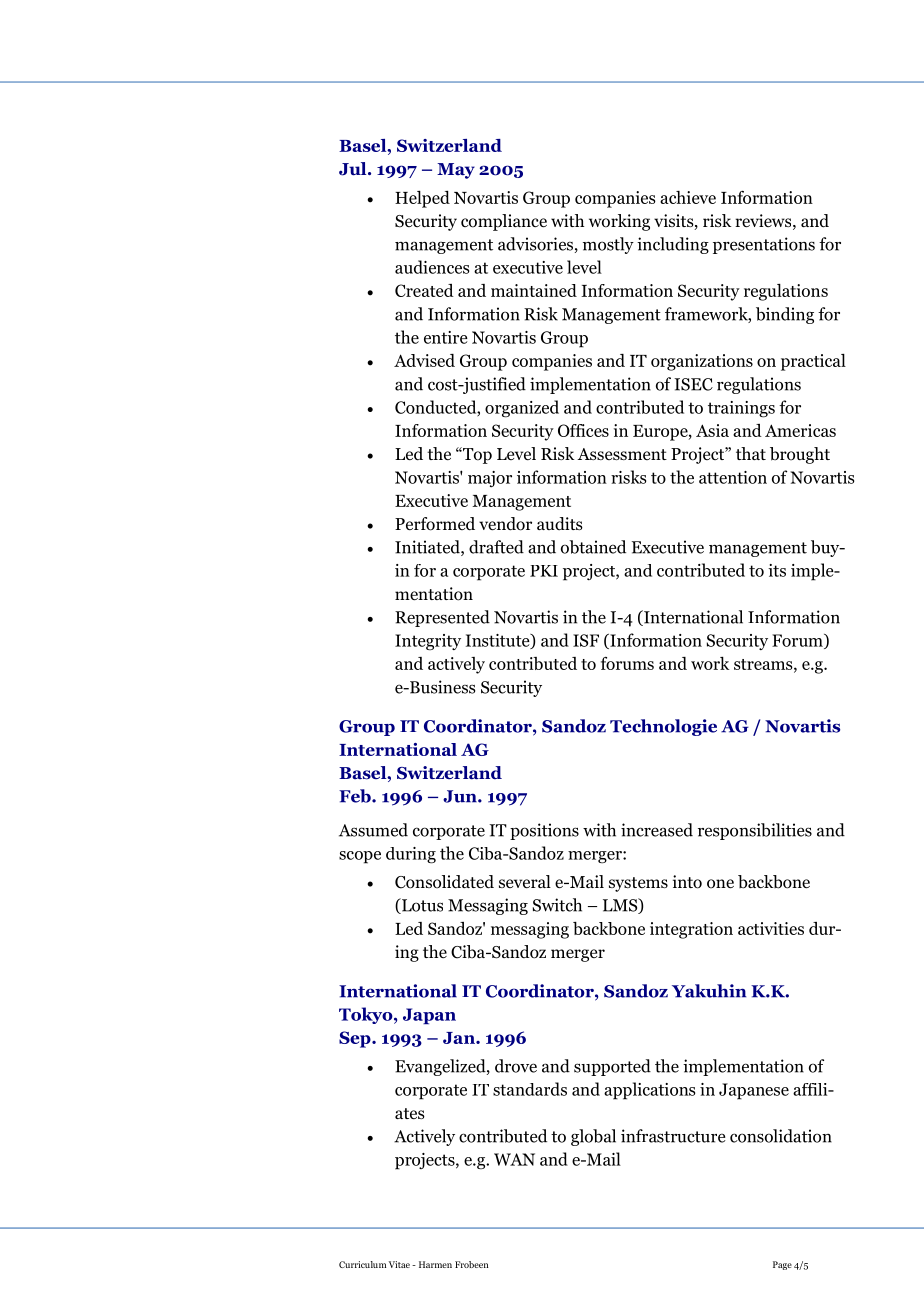  I want to click on mostly, so click(608, 245).
